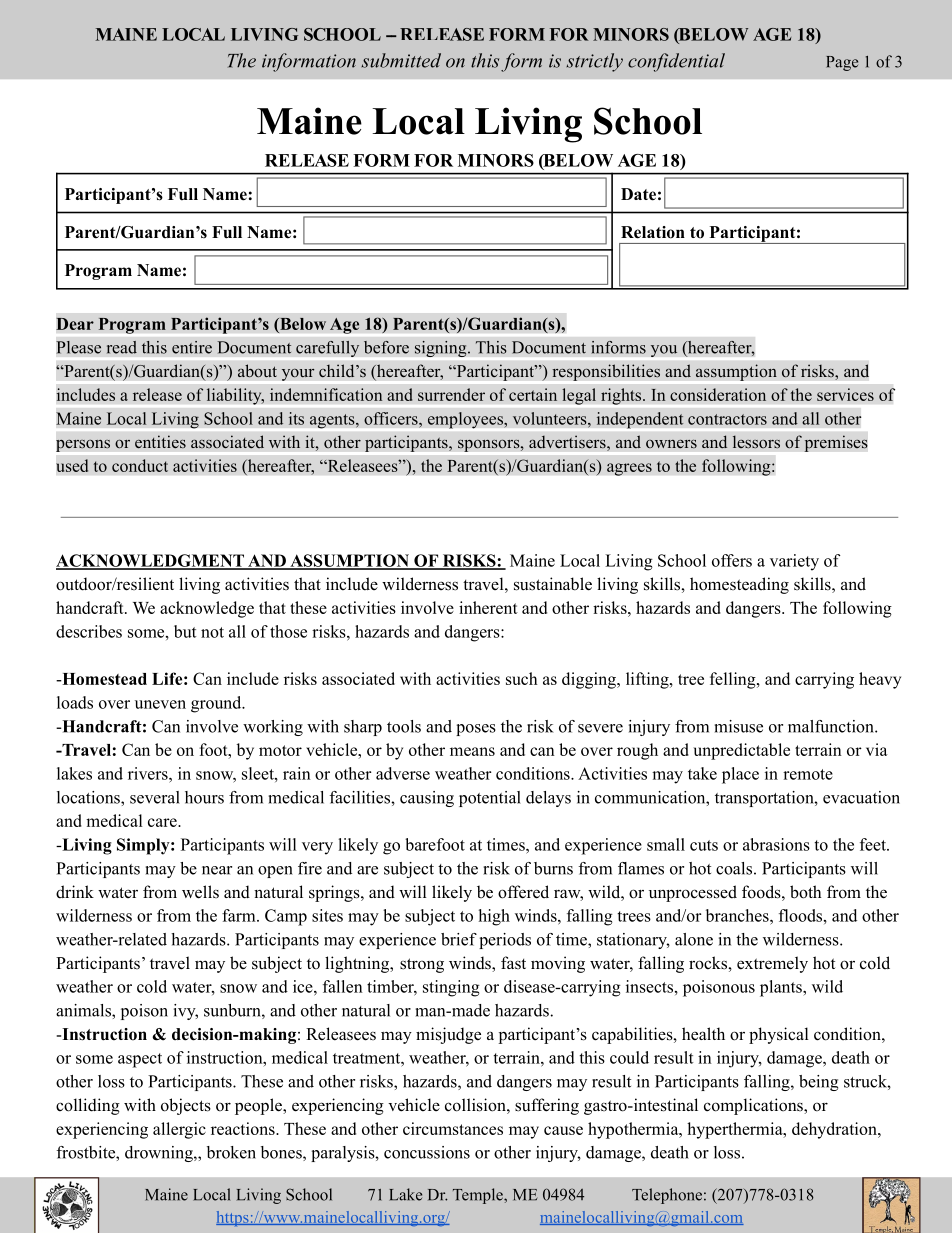 The height and width of the page is (1233, 952). What do you see at coordinates (401, 60) in the page?
I see `submitted` at bounding box center [401, 60].
